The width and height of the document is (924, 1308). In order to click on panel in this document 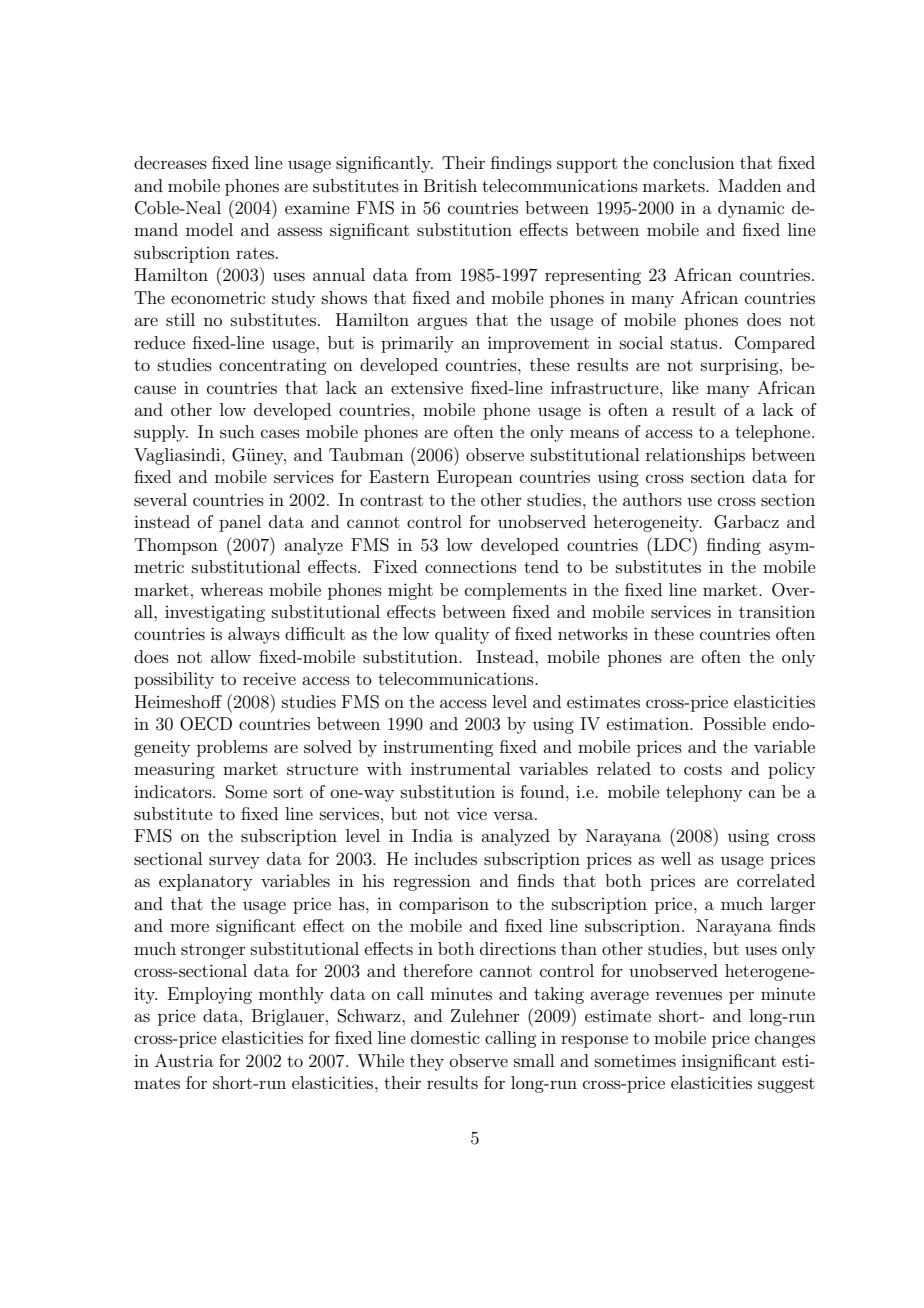, I will do `click(240, 523)`.
